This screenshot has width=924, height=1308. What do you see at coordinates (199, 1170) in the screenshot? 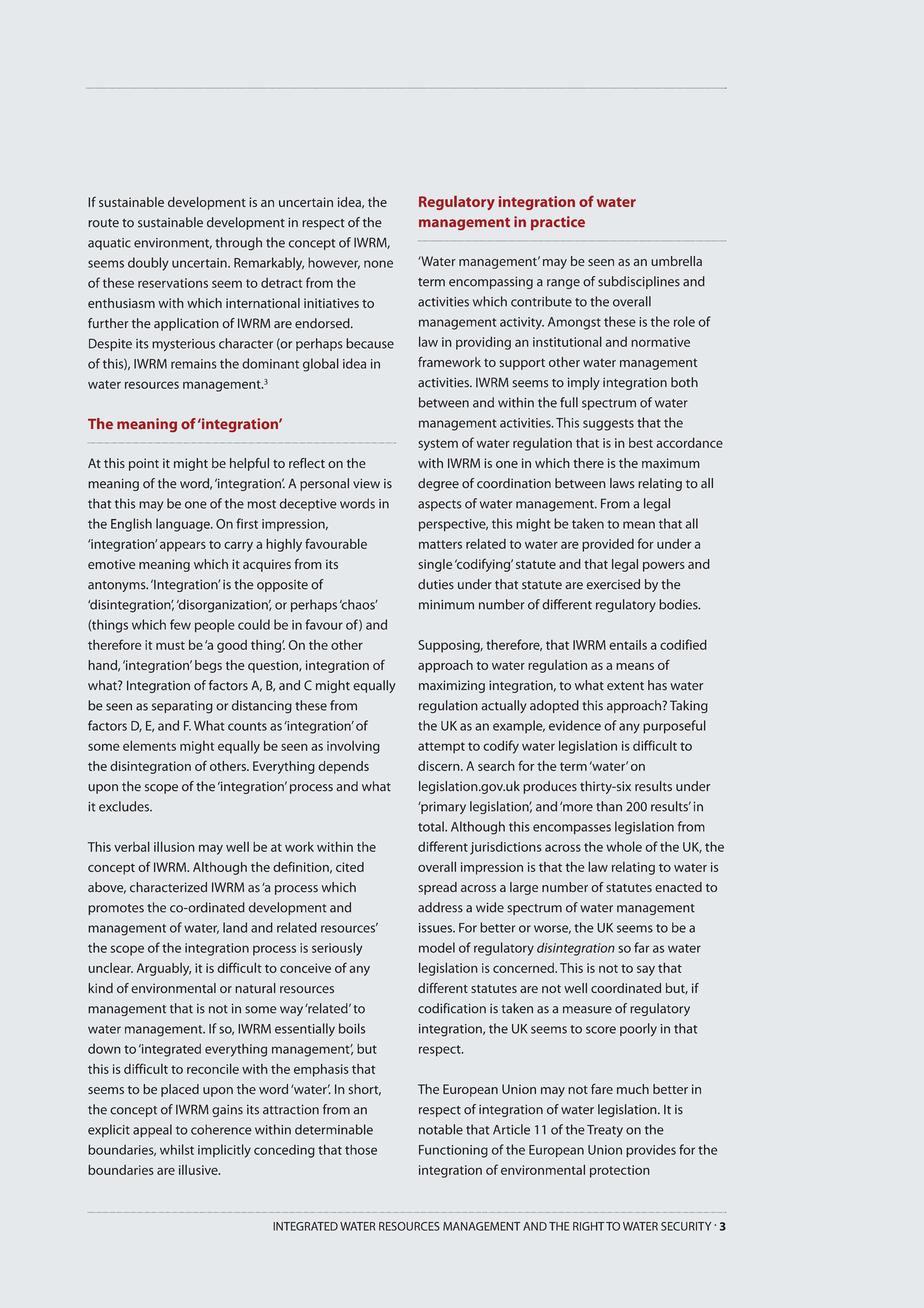
I see `illusive` at bounding box center [199, 1170].
